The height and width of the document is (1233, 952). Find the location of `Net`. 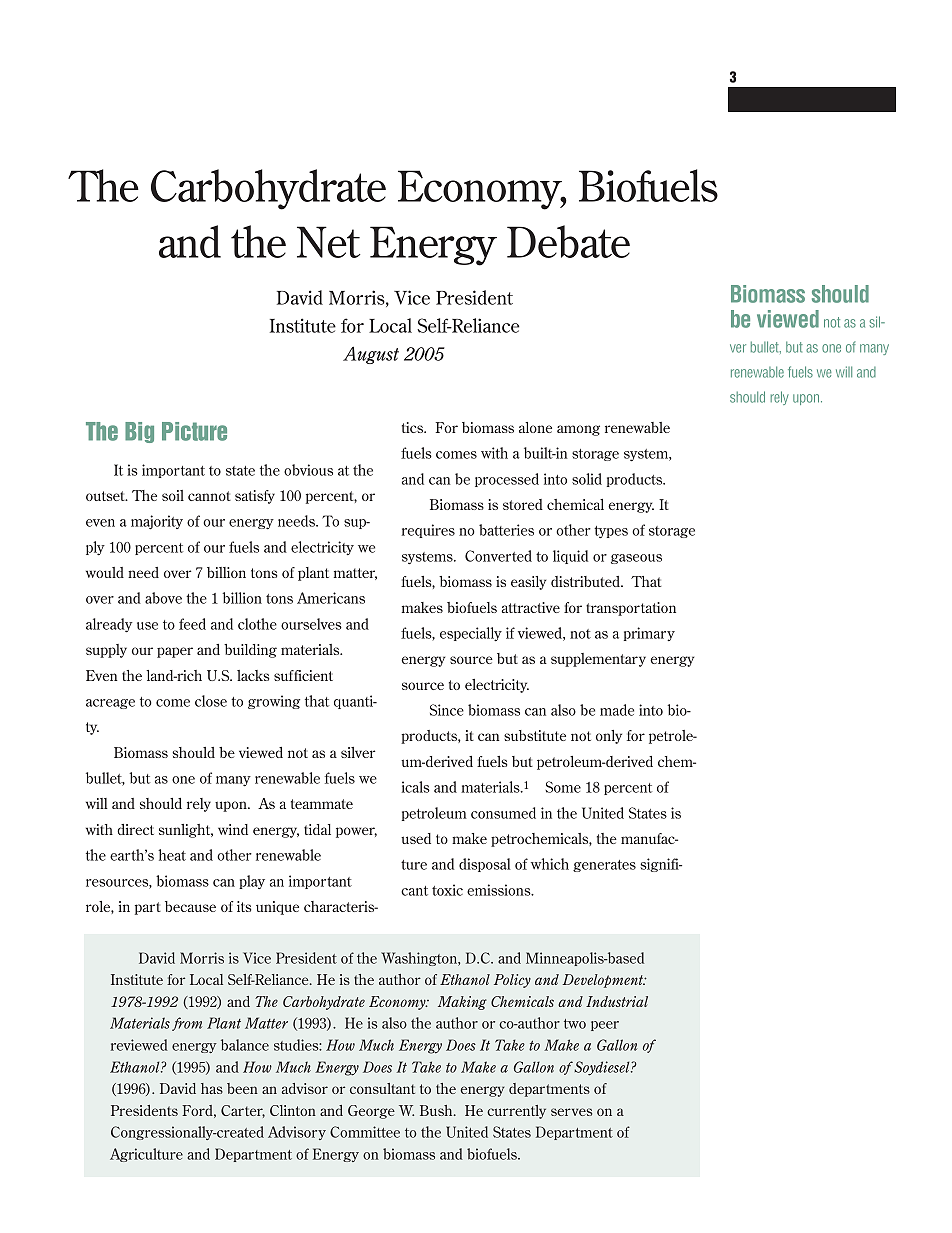

Net is located at coordinates (328, 242).
